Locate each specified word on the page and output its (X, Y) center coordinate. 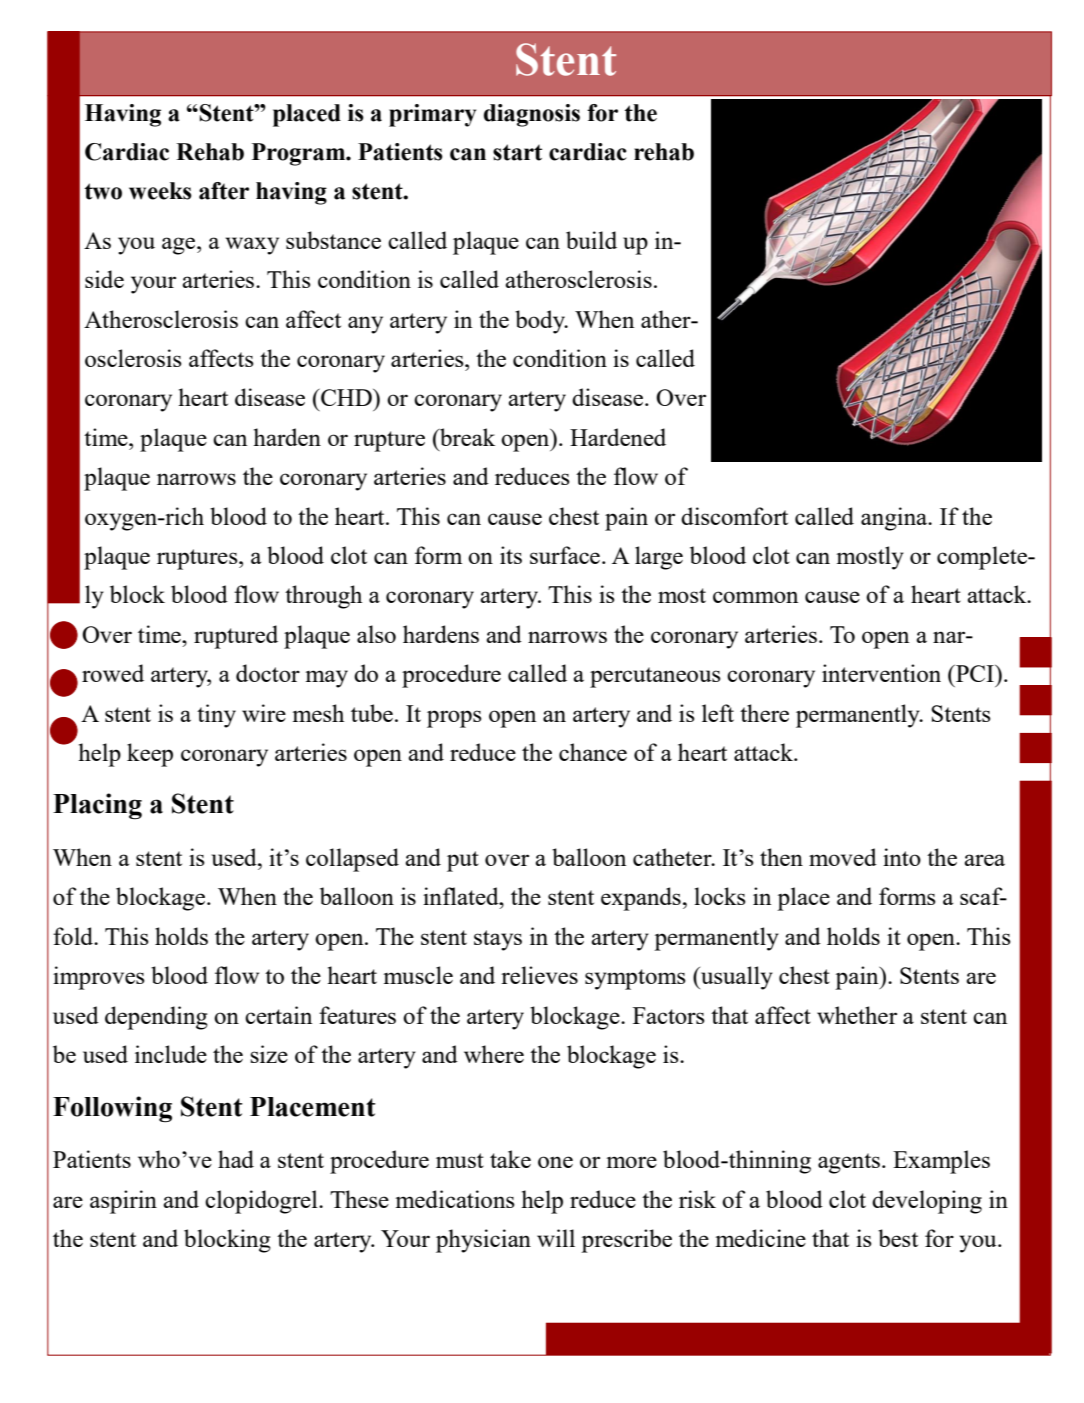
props (454, 719)
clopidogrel (262, 1202)
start (517, 152)
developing (927, 1202)
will (556, 1238)
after (224, 191)
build (591, 240)
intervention (881, 673)
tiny (216, 716)
